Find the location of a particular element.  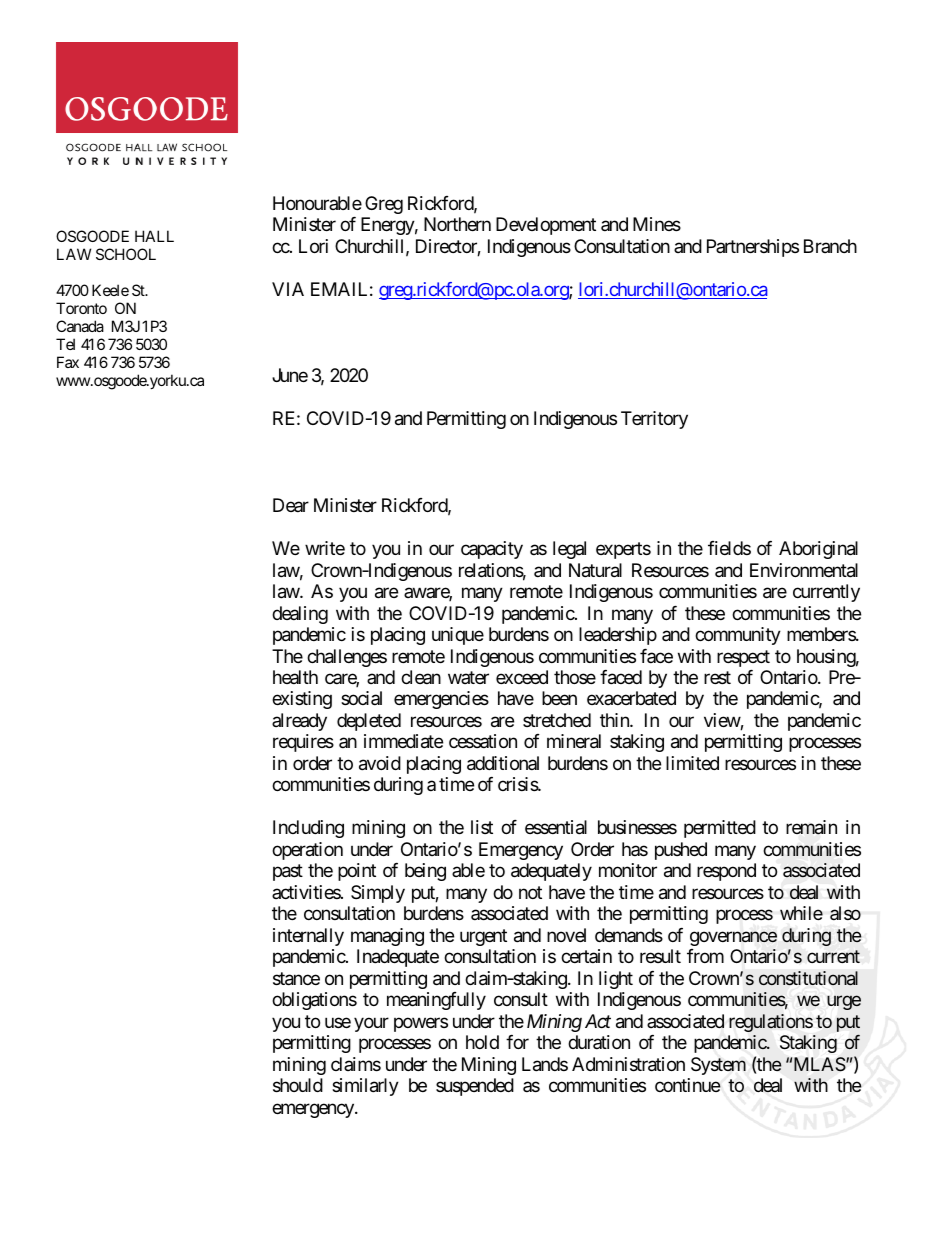

additional is located at coordinates (503, 763).
